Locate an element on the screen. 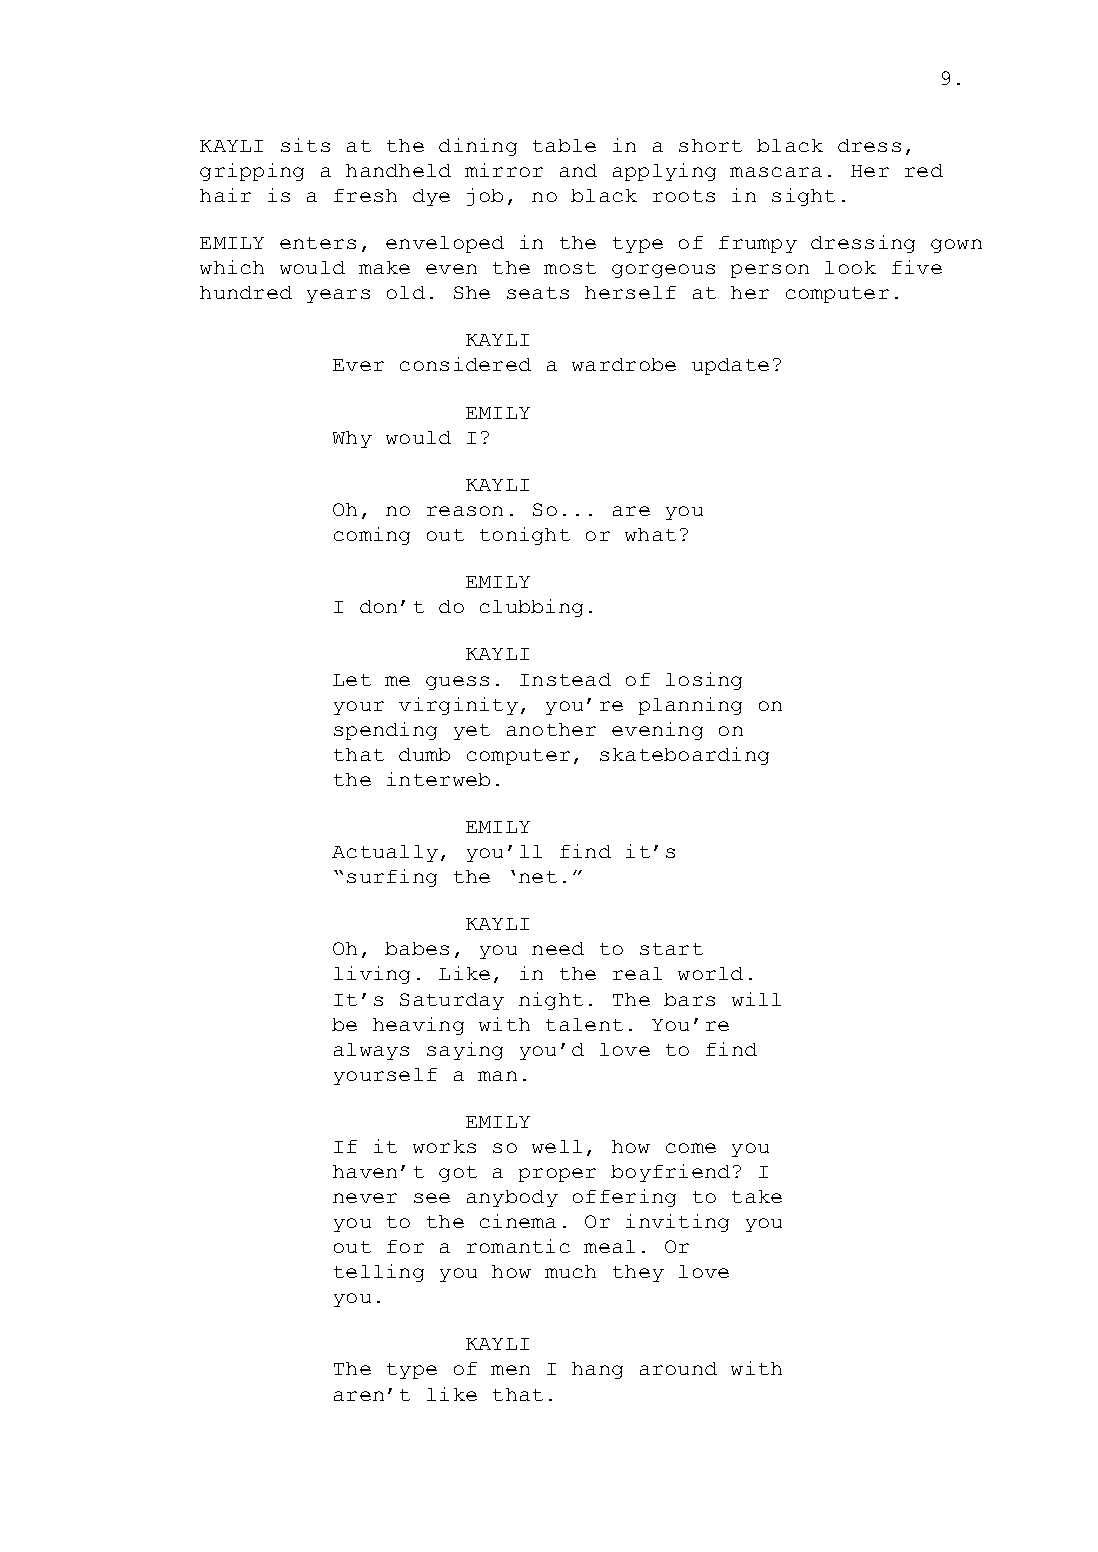 The image size is (1098, 1552). spending is located at coordinates (385, 731).
